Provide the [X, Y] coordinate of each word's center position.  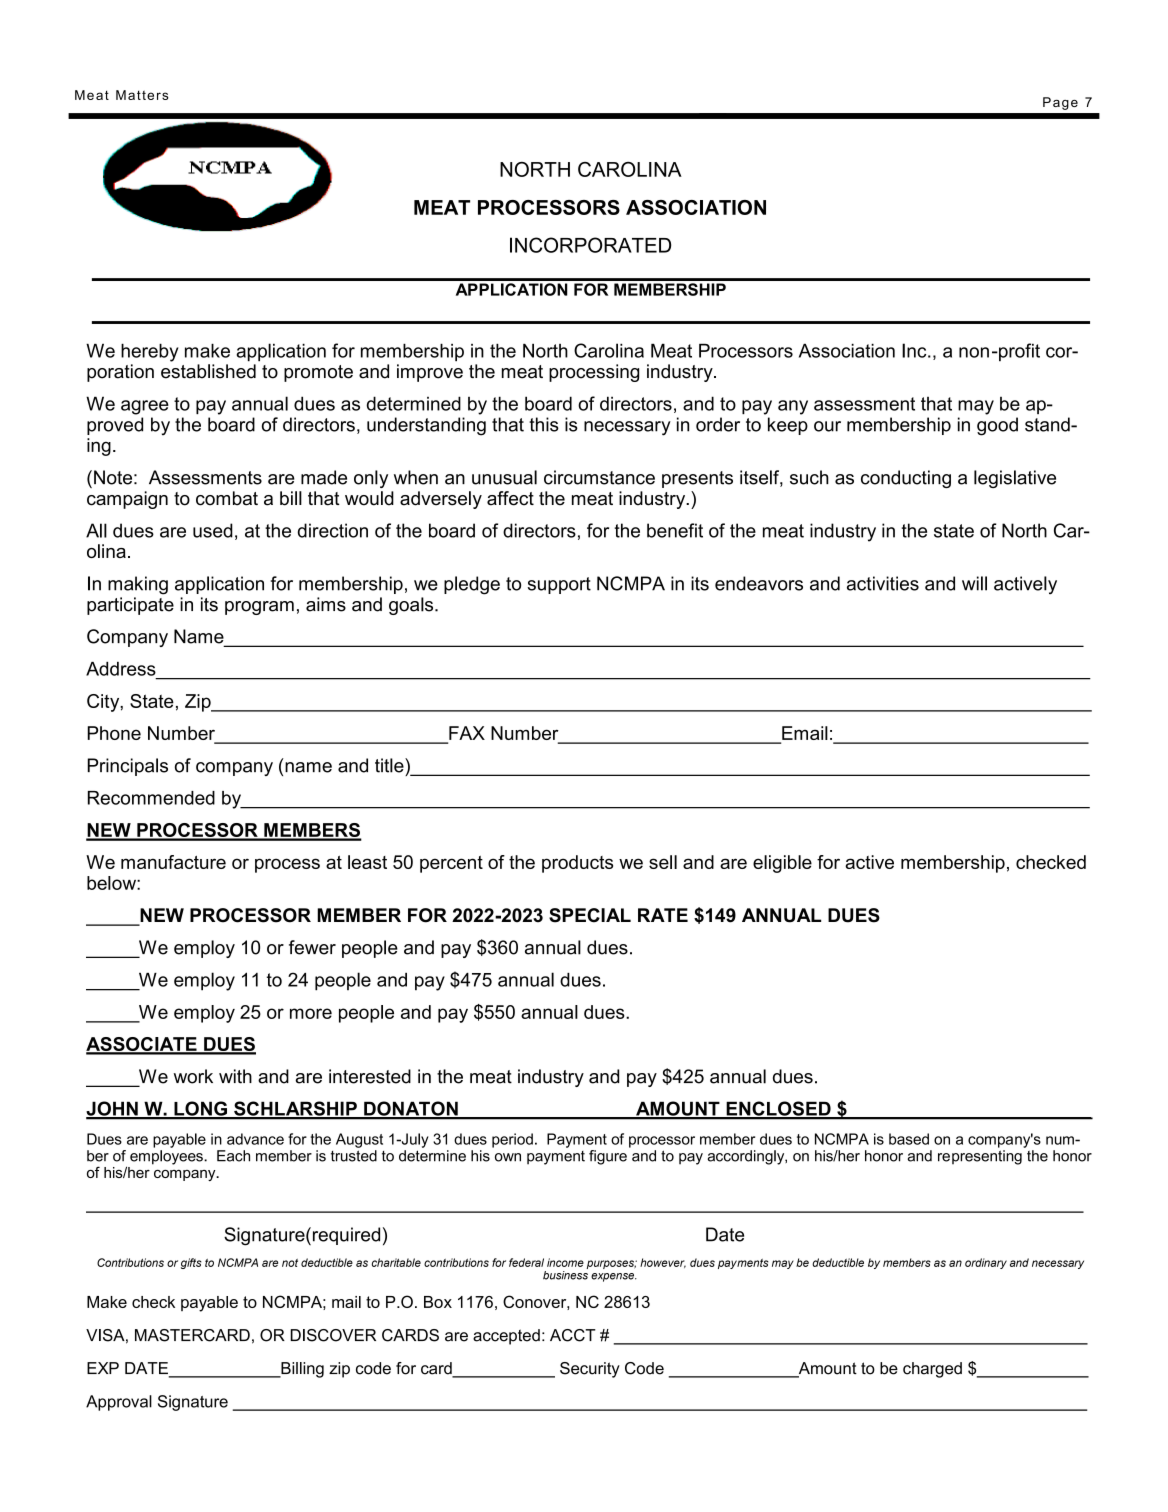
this [544, 424]
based [909, 1139]
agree [145, 407]
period [512, 1140]
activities [883, 583]
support [559, 585]
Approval [119, 1403]
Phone [114, 733]
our [827, 426]
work [193, 1076]
